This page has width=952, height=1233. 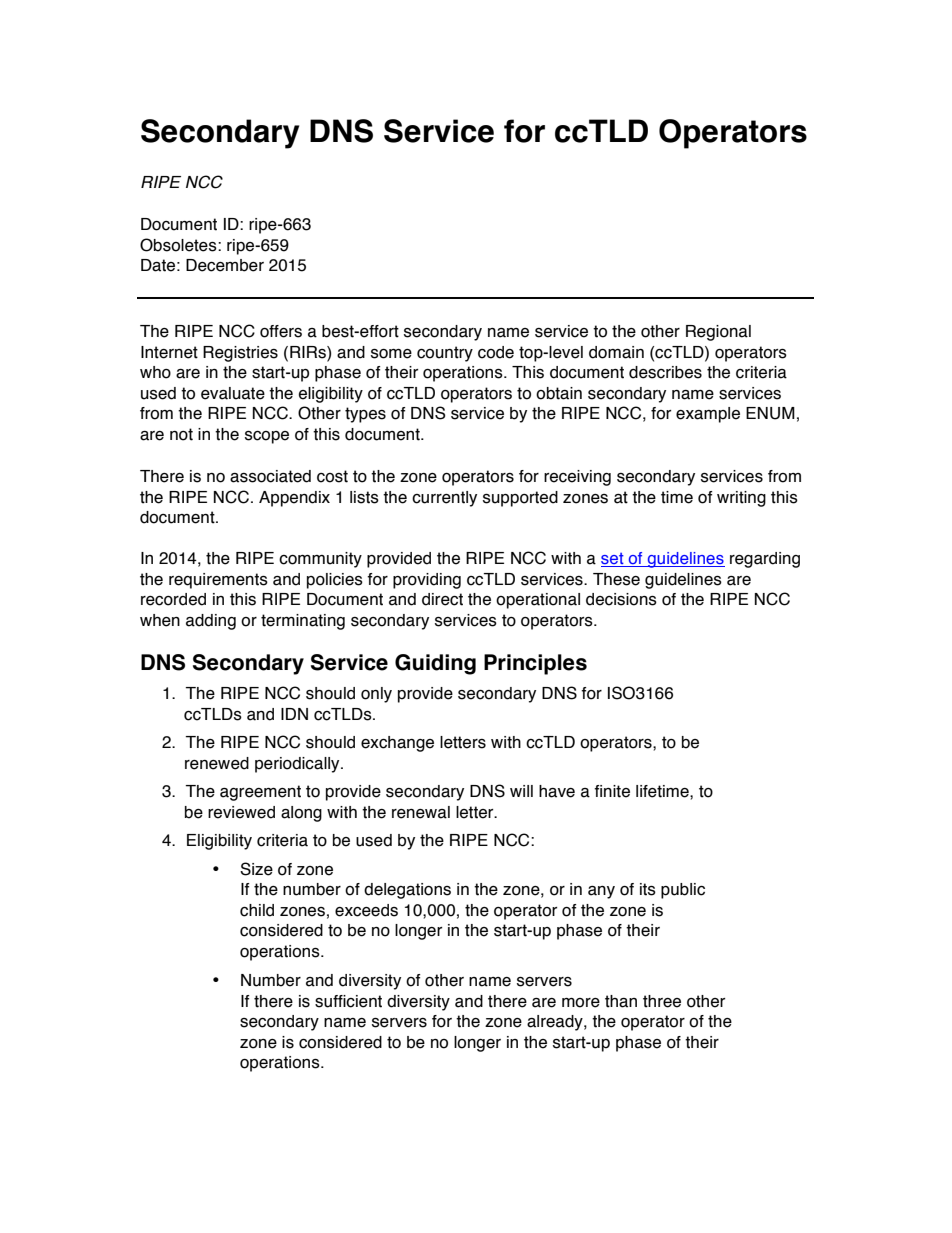 What do you see at coordinates (435, 664) in the page?
I see `Guiding` at bounding box center [435, 664].
